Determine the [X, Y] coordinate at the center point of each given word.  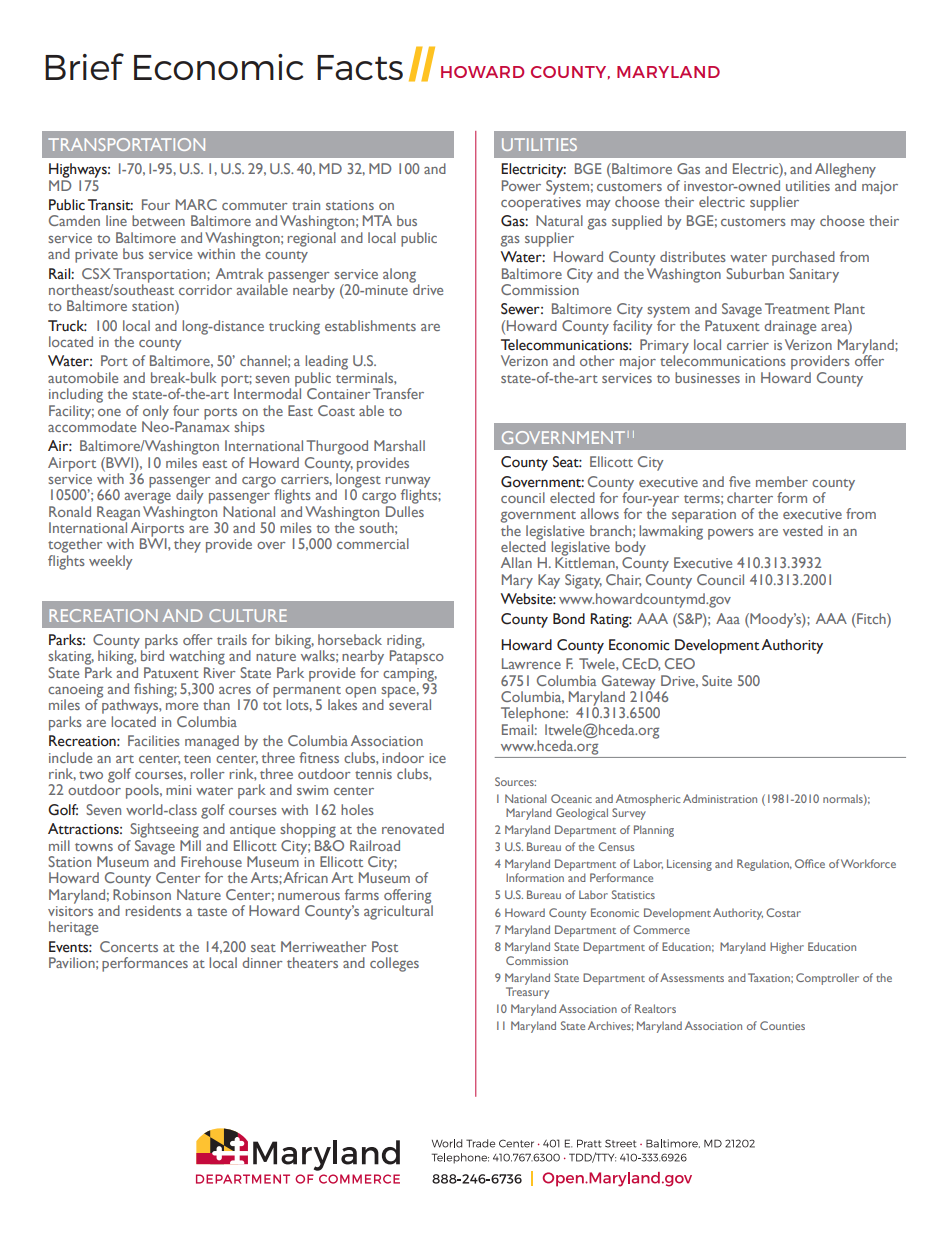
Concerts [129, 946]
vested [803, 530]
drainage [790, 327]
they [187, 545]
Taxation [770, 977]
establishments [370, 325]
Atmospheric [648, 800]
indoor [403, 757]
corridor [205, 289]
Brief [84, 66]
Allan [516, 562]
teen [197, 759]
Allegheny [845, 170]
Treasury [527, 993]
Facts [360, 67]
